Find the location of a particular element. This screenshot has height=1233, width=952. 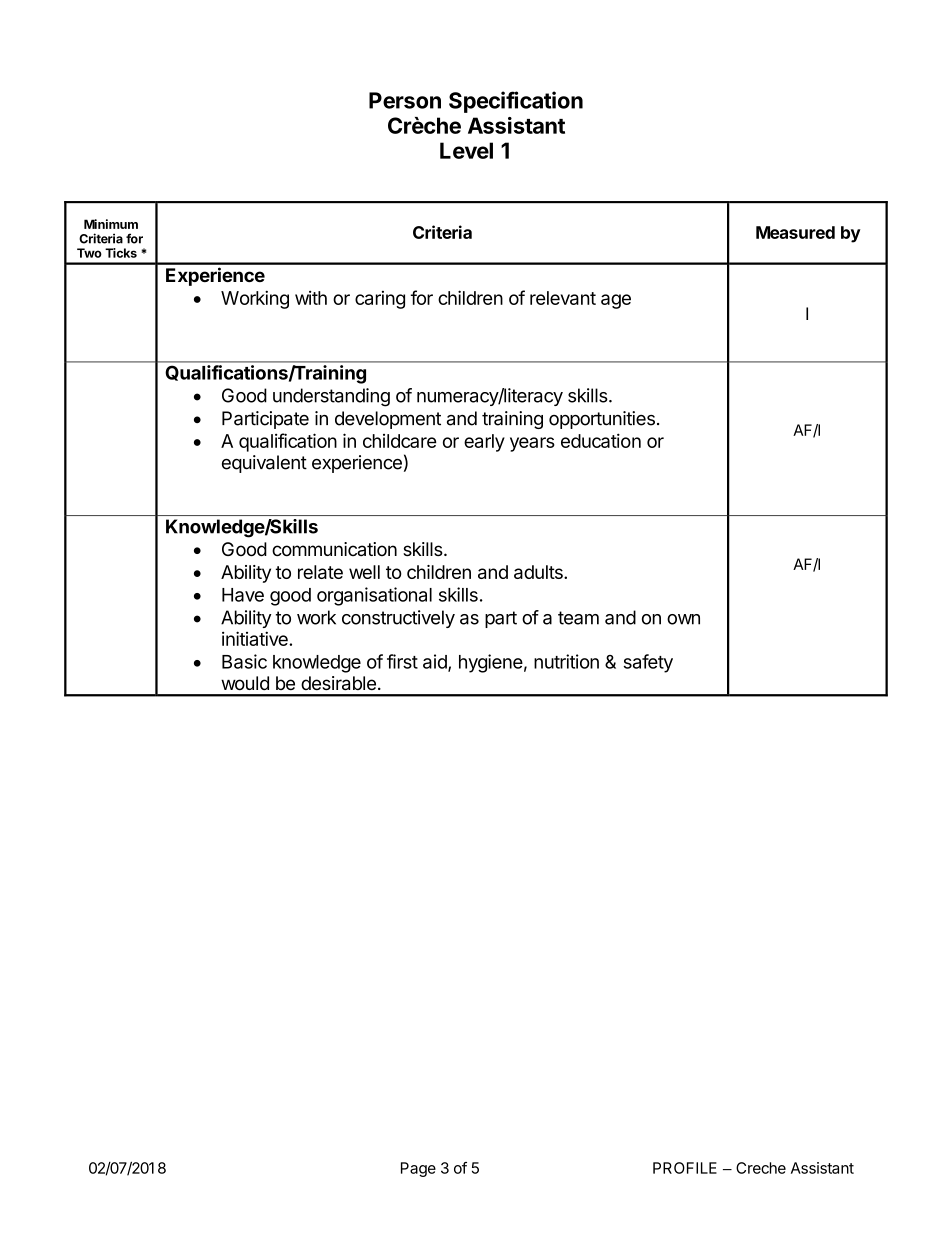

safety is located at coordinates (648, 663).
